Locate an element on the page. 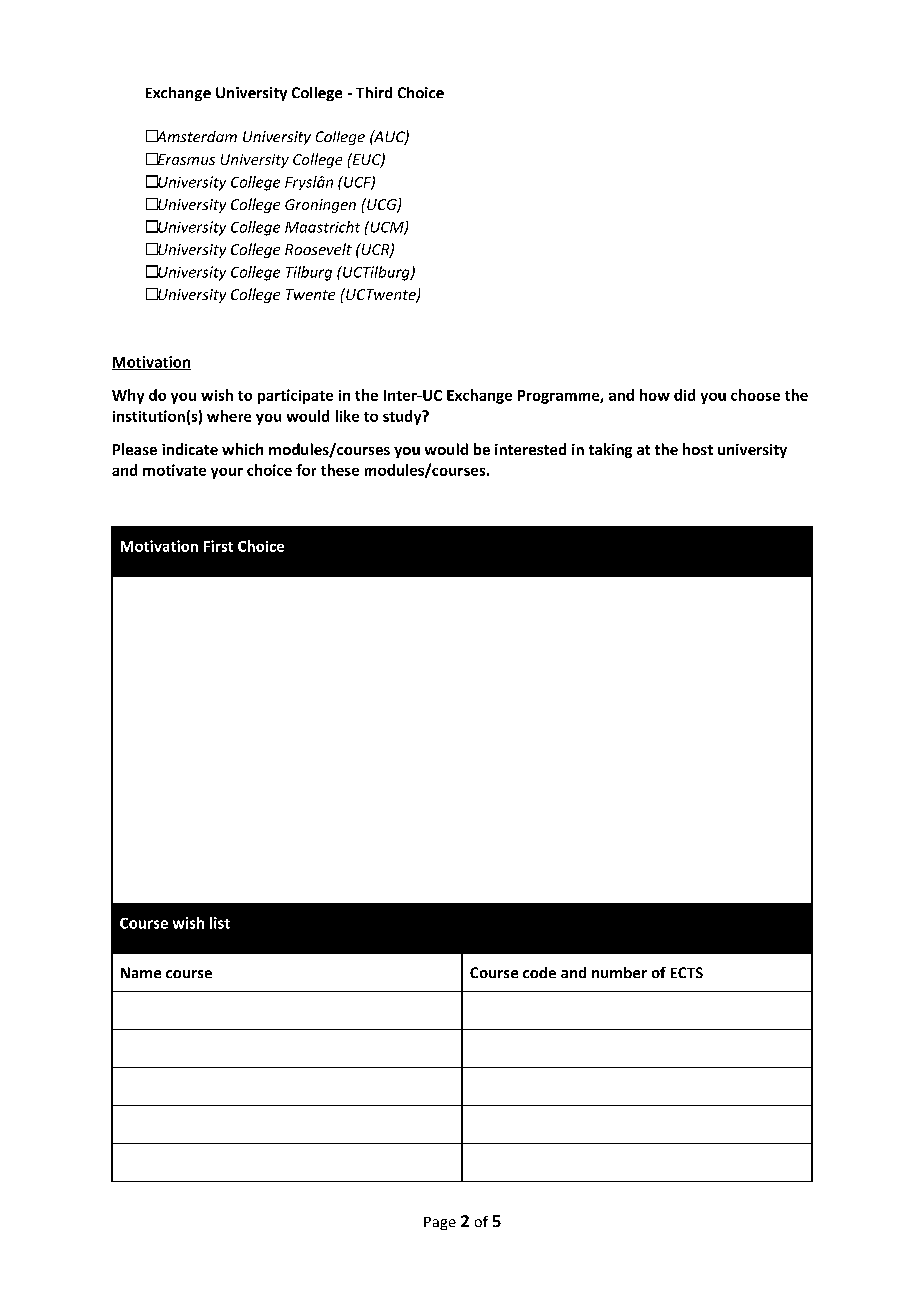  host is located at coordinates (698, 449).
